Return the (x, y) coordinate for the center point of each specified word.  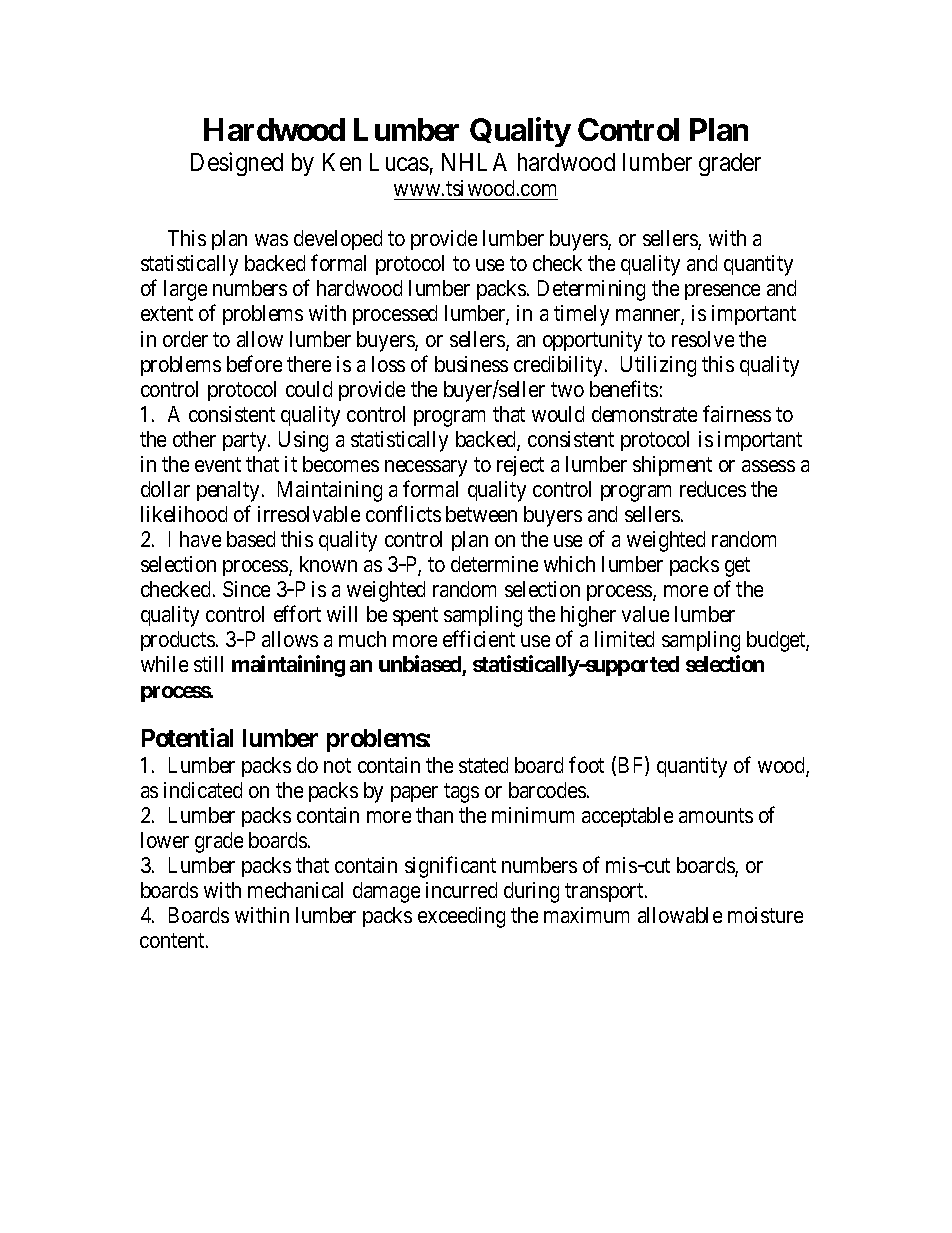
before (254, 363)
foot (586, 764)
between (481, 514)
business (471, 364)
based (251, 539)
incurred (461, 890)
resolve (703, 339)
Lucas (399, 162)
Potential (187, 737)
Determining (591, 290)
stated (483, 765)
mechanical (295, 890)
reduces (713, 489)
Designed (237, 164)
